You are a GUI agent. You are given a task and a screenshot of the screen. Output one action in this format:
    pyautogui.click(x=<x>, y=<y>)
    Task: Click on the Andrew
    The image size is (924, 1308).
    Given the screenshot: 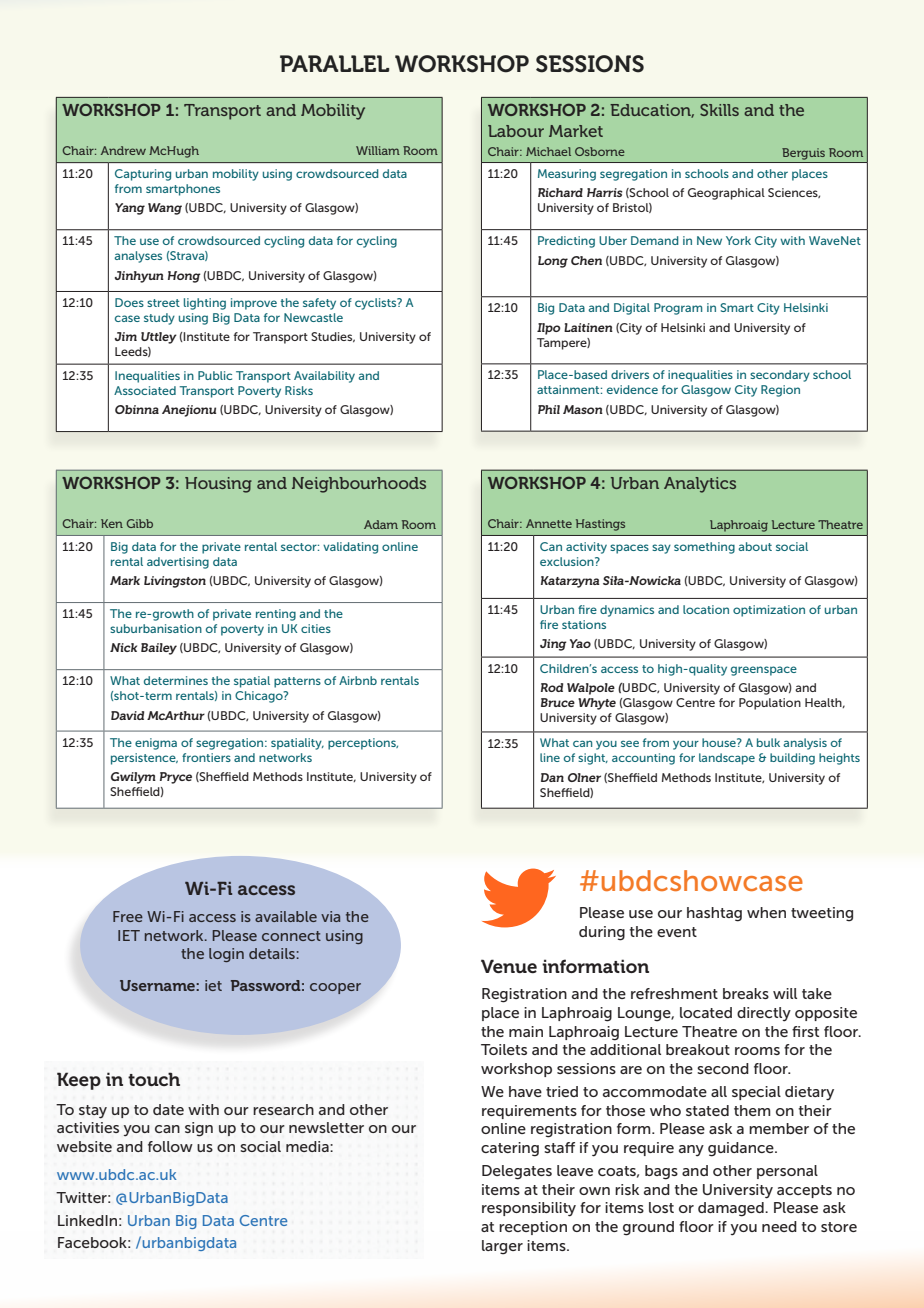 What is the action you would take?
    pyautogui.click(x=123, y=150)
